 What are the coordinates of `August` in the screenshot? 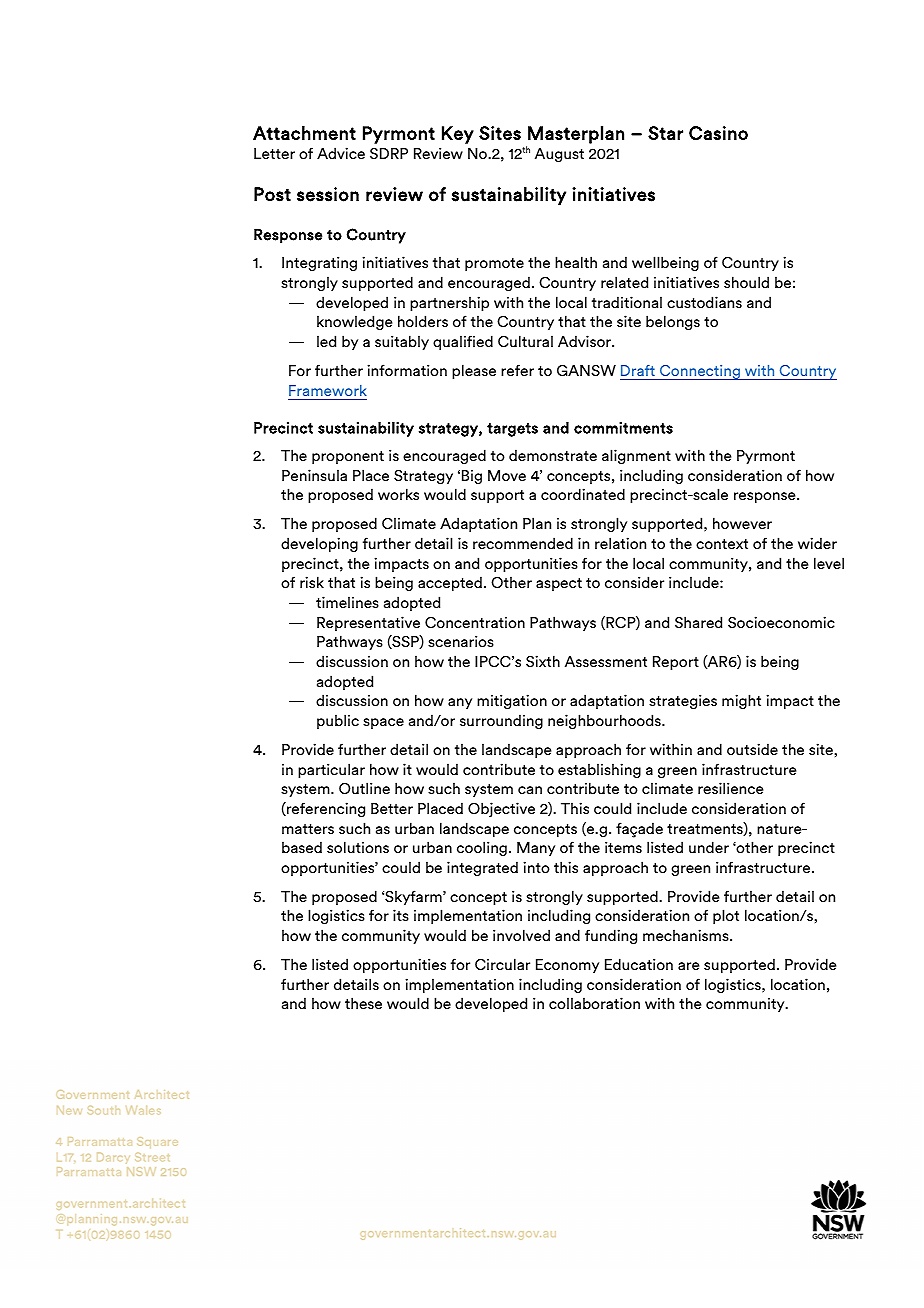 It's located at (559, 155).
